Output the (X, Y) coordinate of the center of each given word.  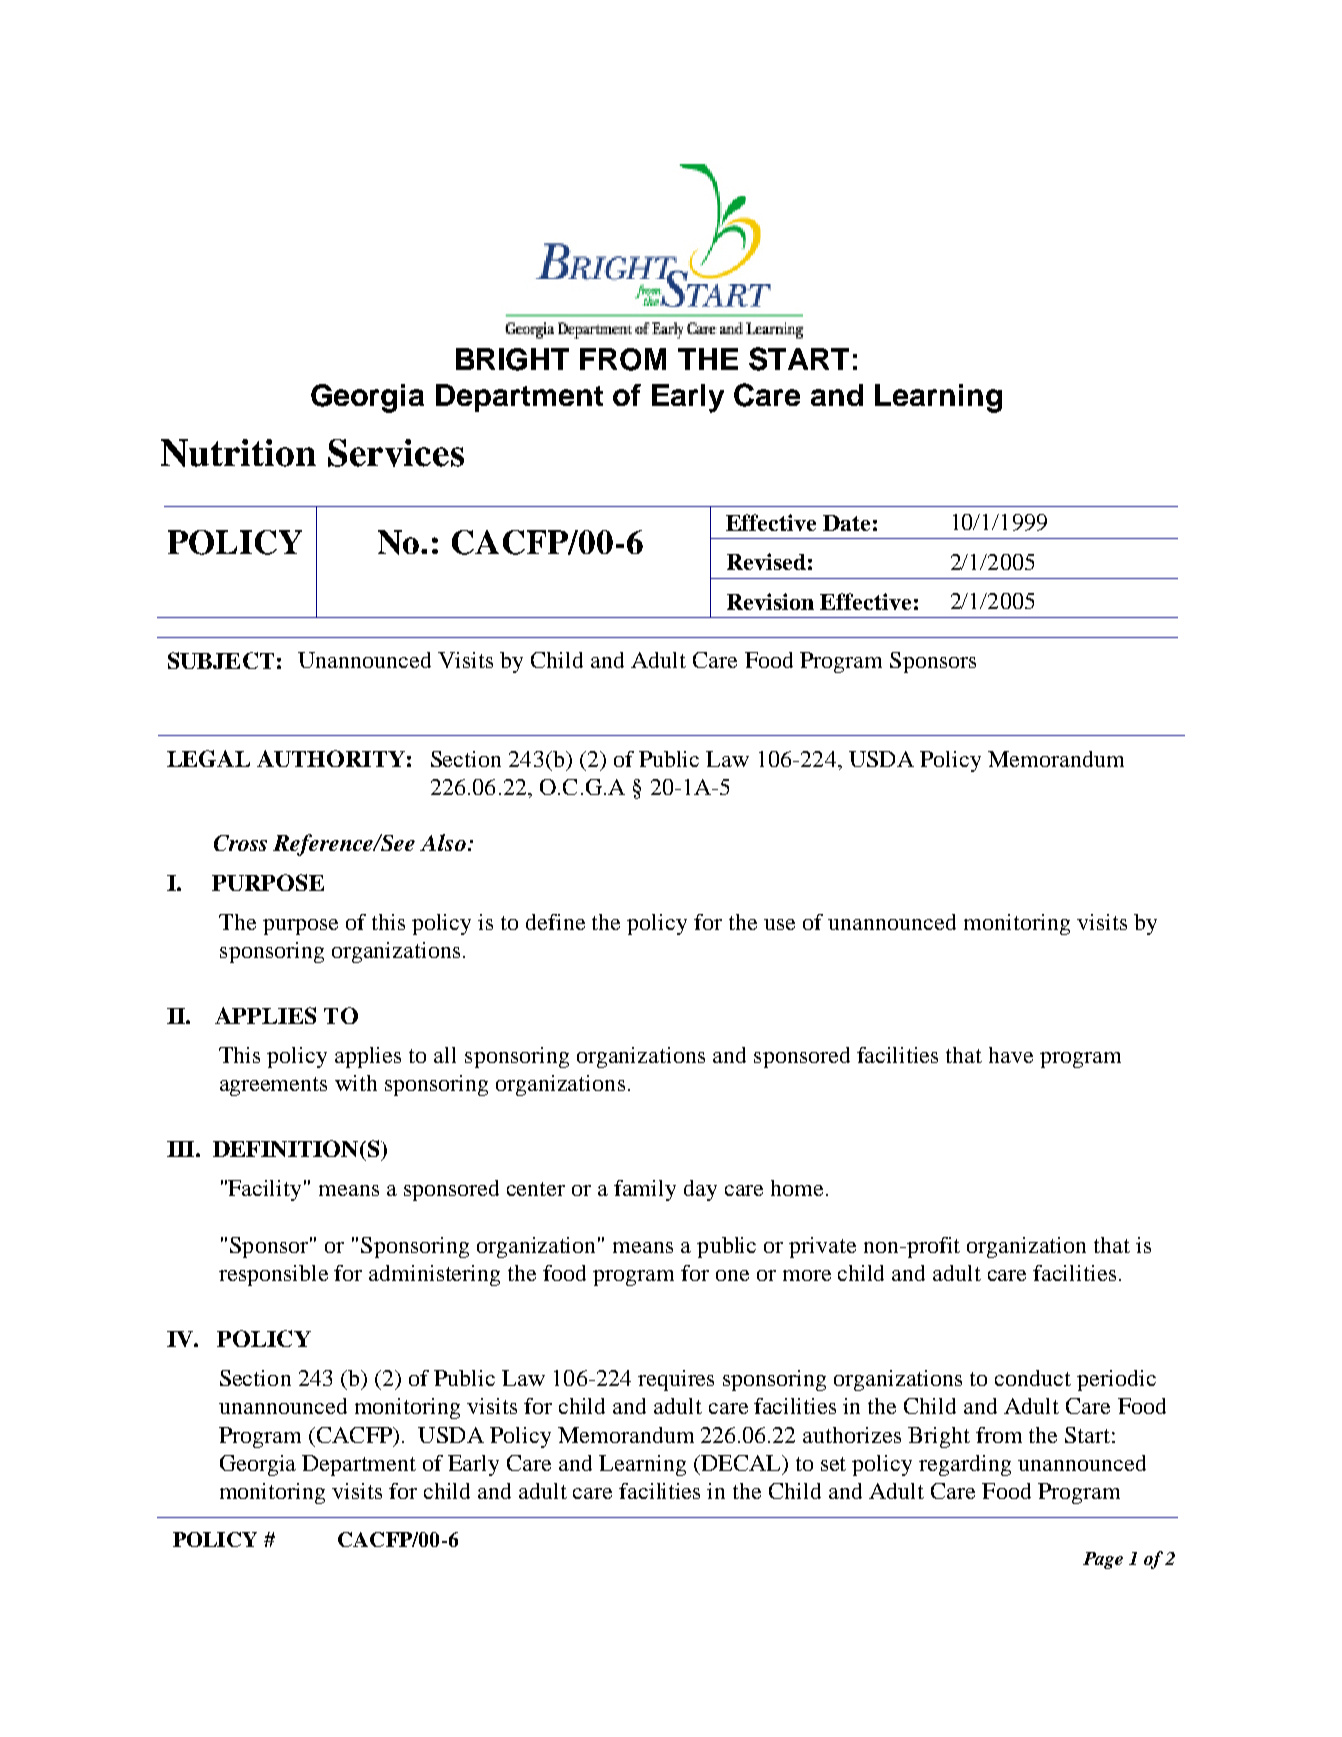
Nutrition (238, 453)
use (779, 924)
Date (846, 523)
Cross (240, 843)
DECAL (741, 1464)
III (182, 1149)
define (555, 922)
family (645, 1190)
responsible (273, 1275)
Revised (766, 561)
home (797, 1188)
